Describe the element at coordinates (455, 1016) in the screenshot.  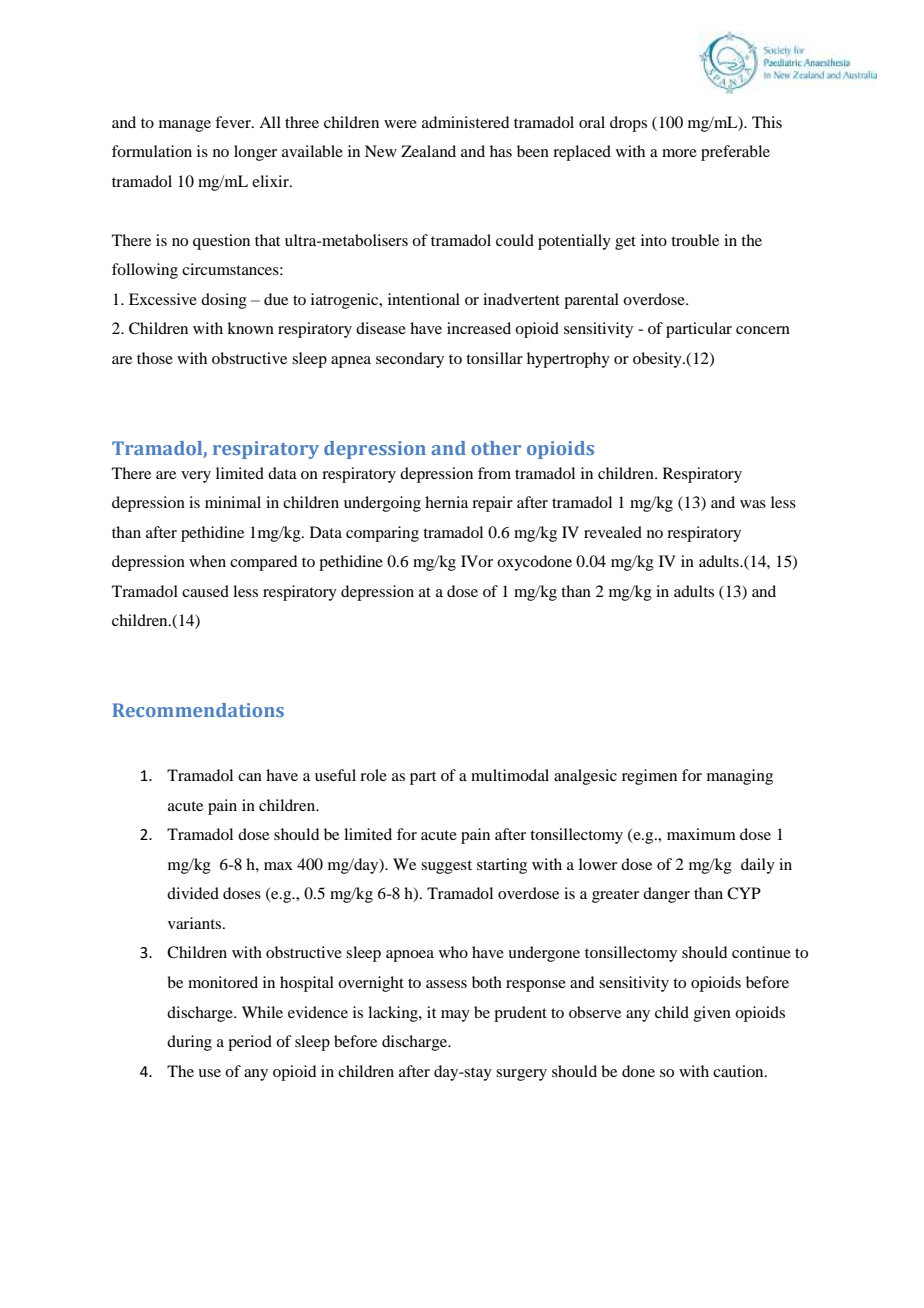
I see `may` at that location.
